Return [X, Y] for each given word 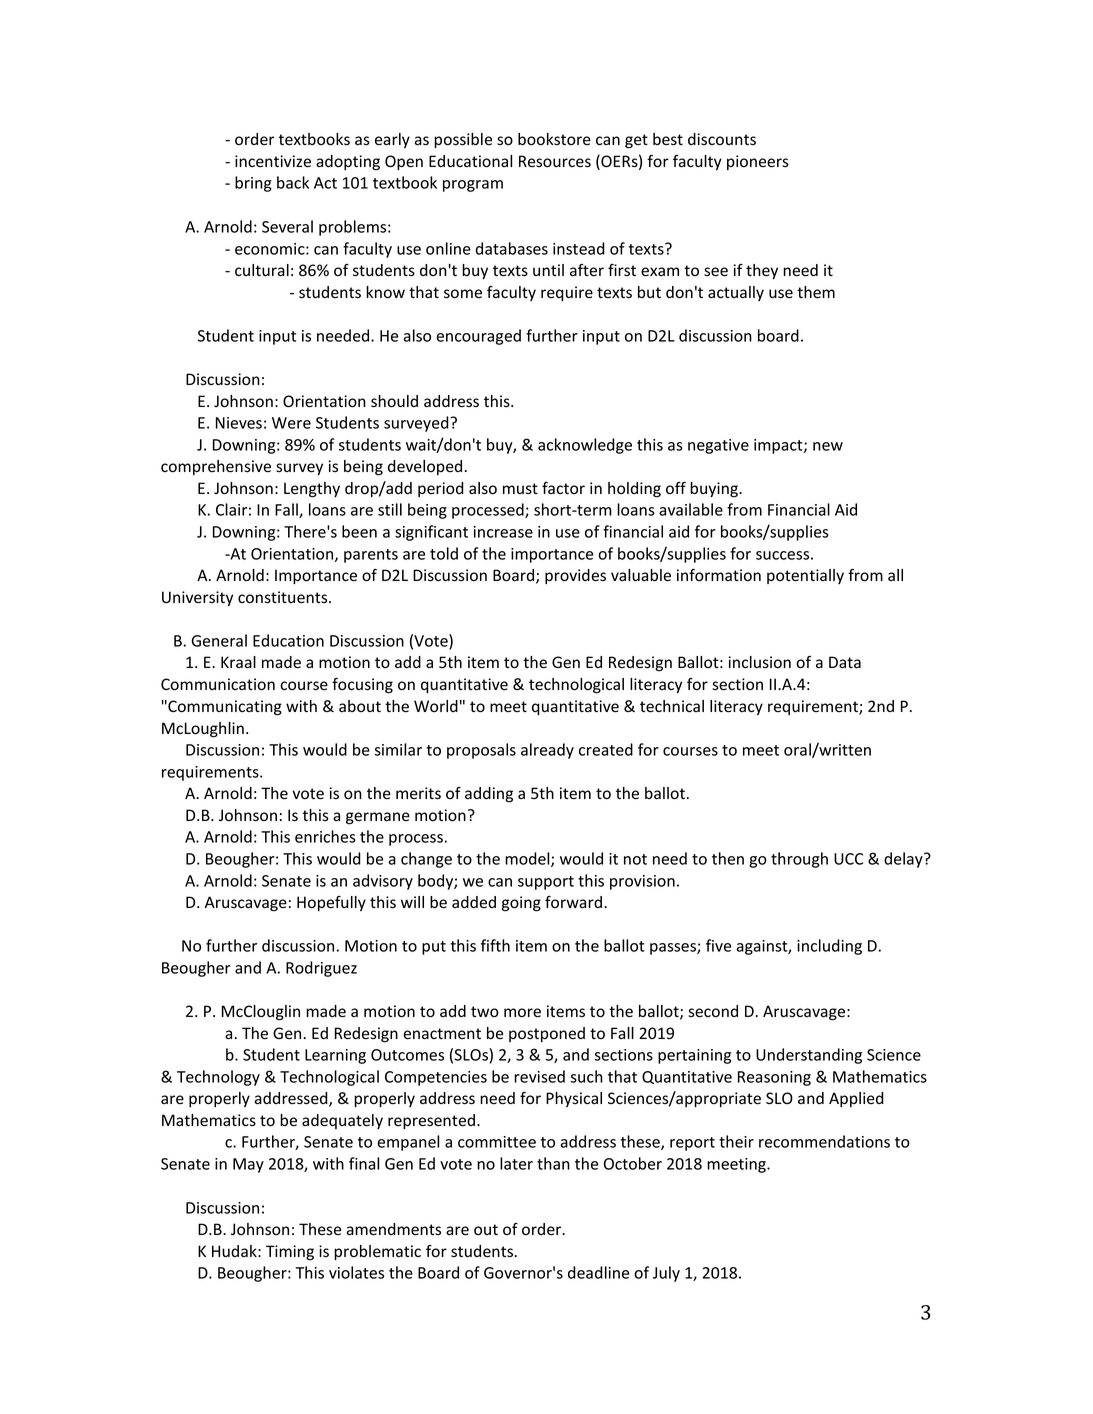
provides [575, 576]
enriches [325, 836]
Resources [555, 161]
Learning [335, 1056]
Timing [290, 1253]
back [293, 182]
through [799, 860]
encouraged [478, 337]
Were [291, 423]
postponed [547, 1034]
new [828, 446]
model [528, 859]
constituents [284, 597]
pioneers [758, 162]
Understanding [809, 1056]
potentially [805, 576]
